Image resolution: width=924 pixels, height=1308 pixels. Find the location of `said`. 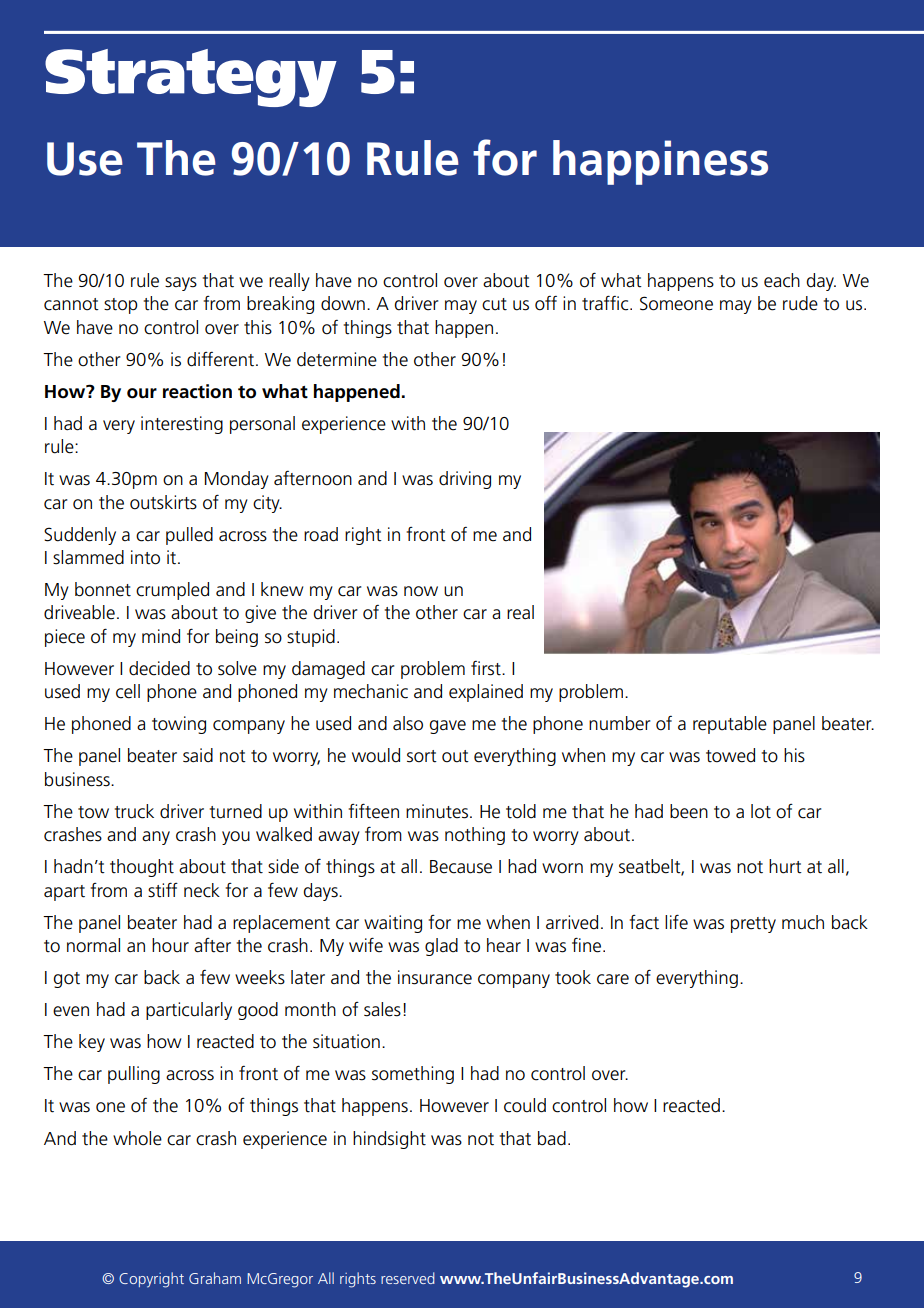

said is located at coordinates (198, 755).
